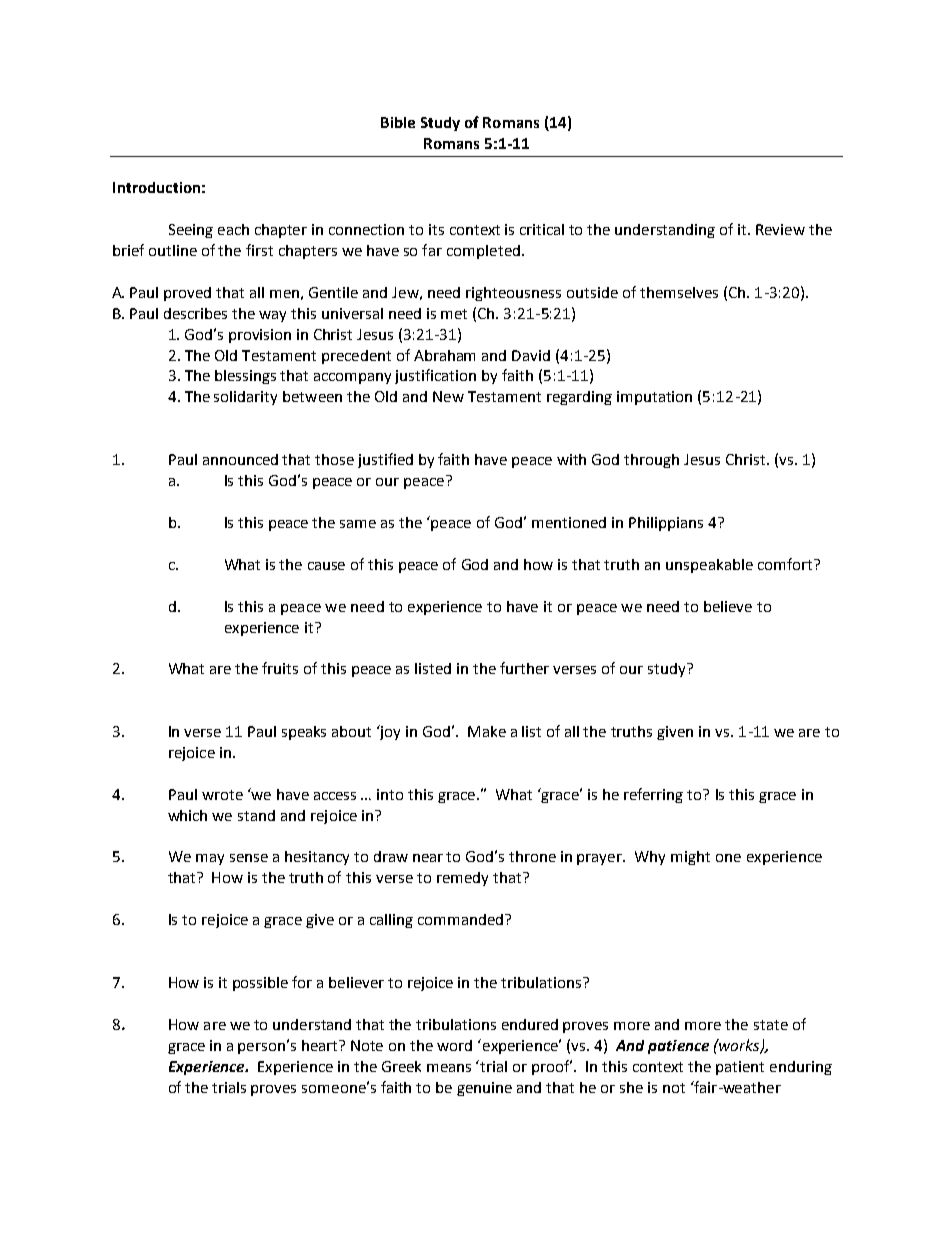  What do you see at coordinates (780, 229) in the screenshot?
I see `Review` at bounding box center [780, 229].
